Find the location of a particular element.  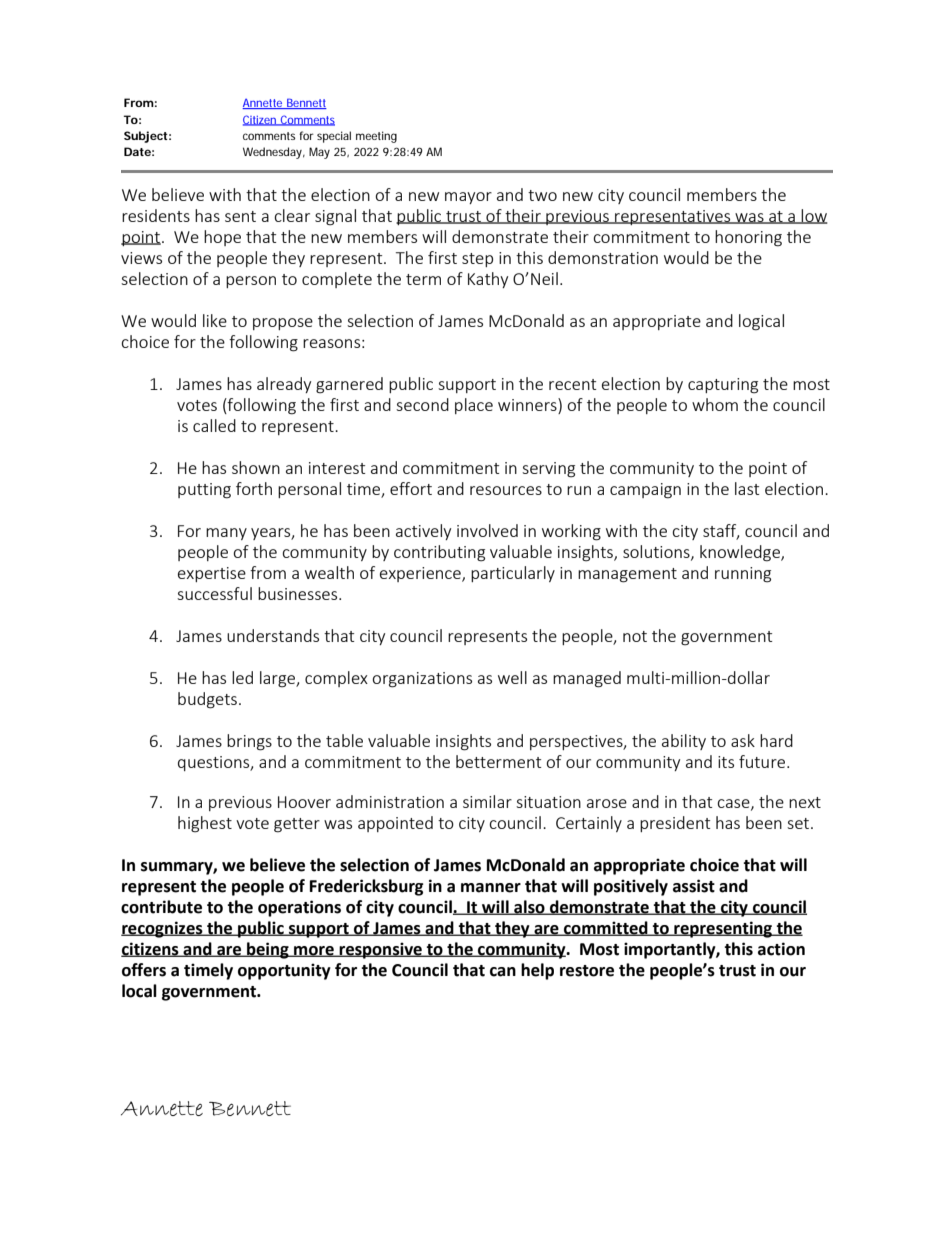

honoring is located at coordinates (748, 238).
